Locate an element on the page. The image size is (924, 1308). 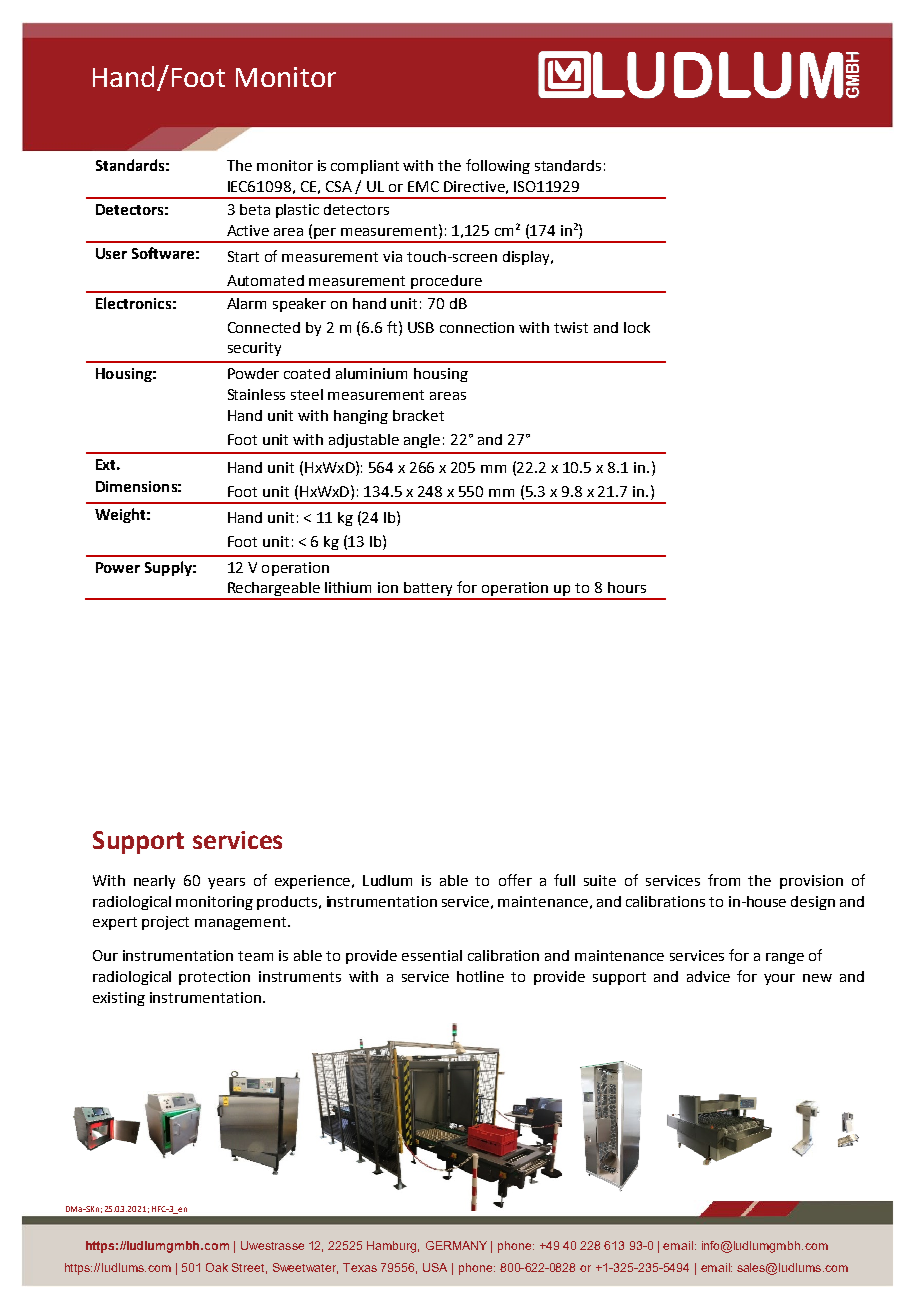
Stainless is located at coordinates (256, 394).
